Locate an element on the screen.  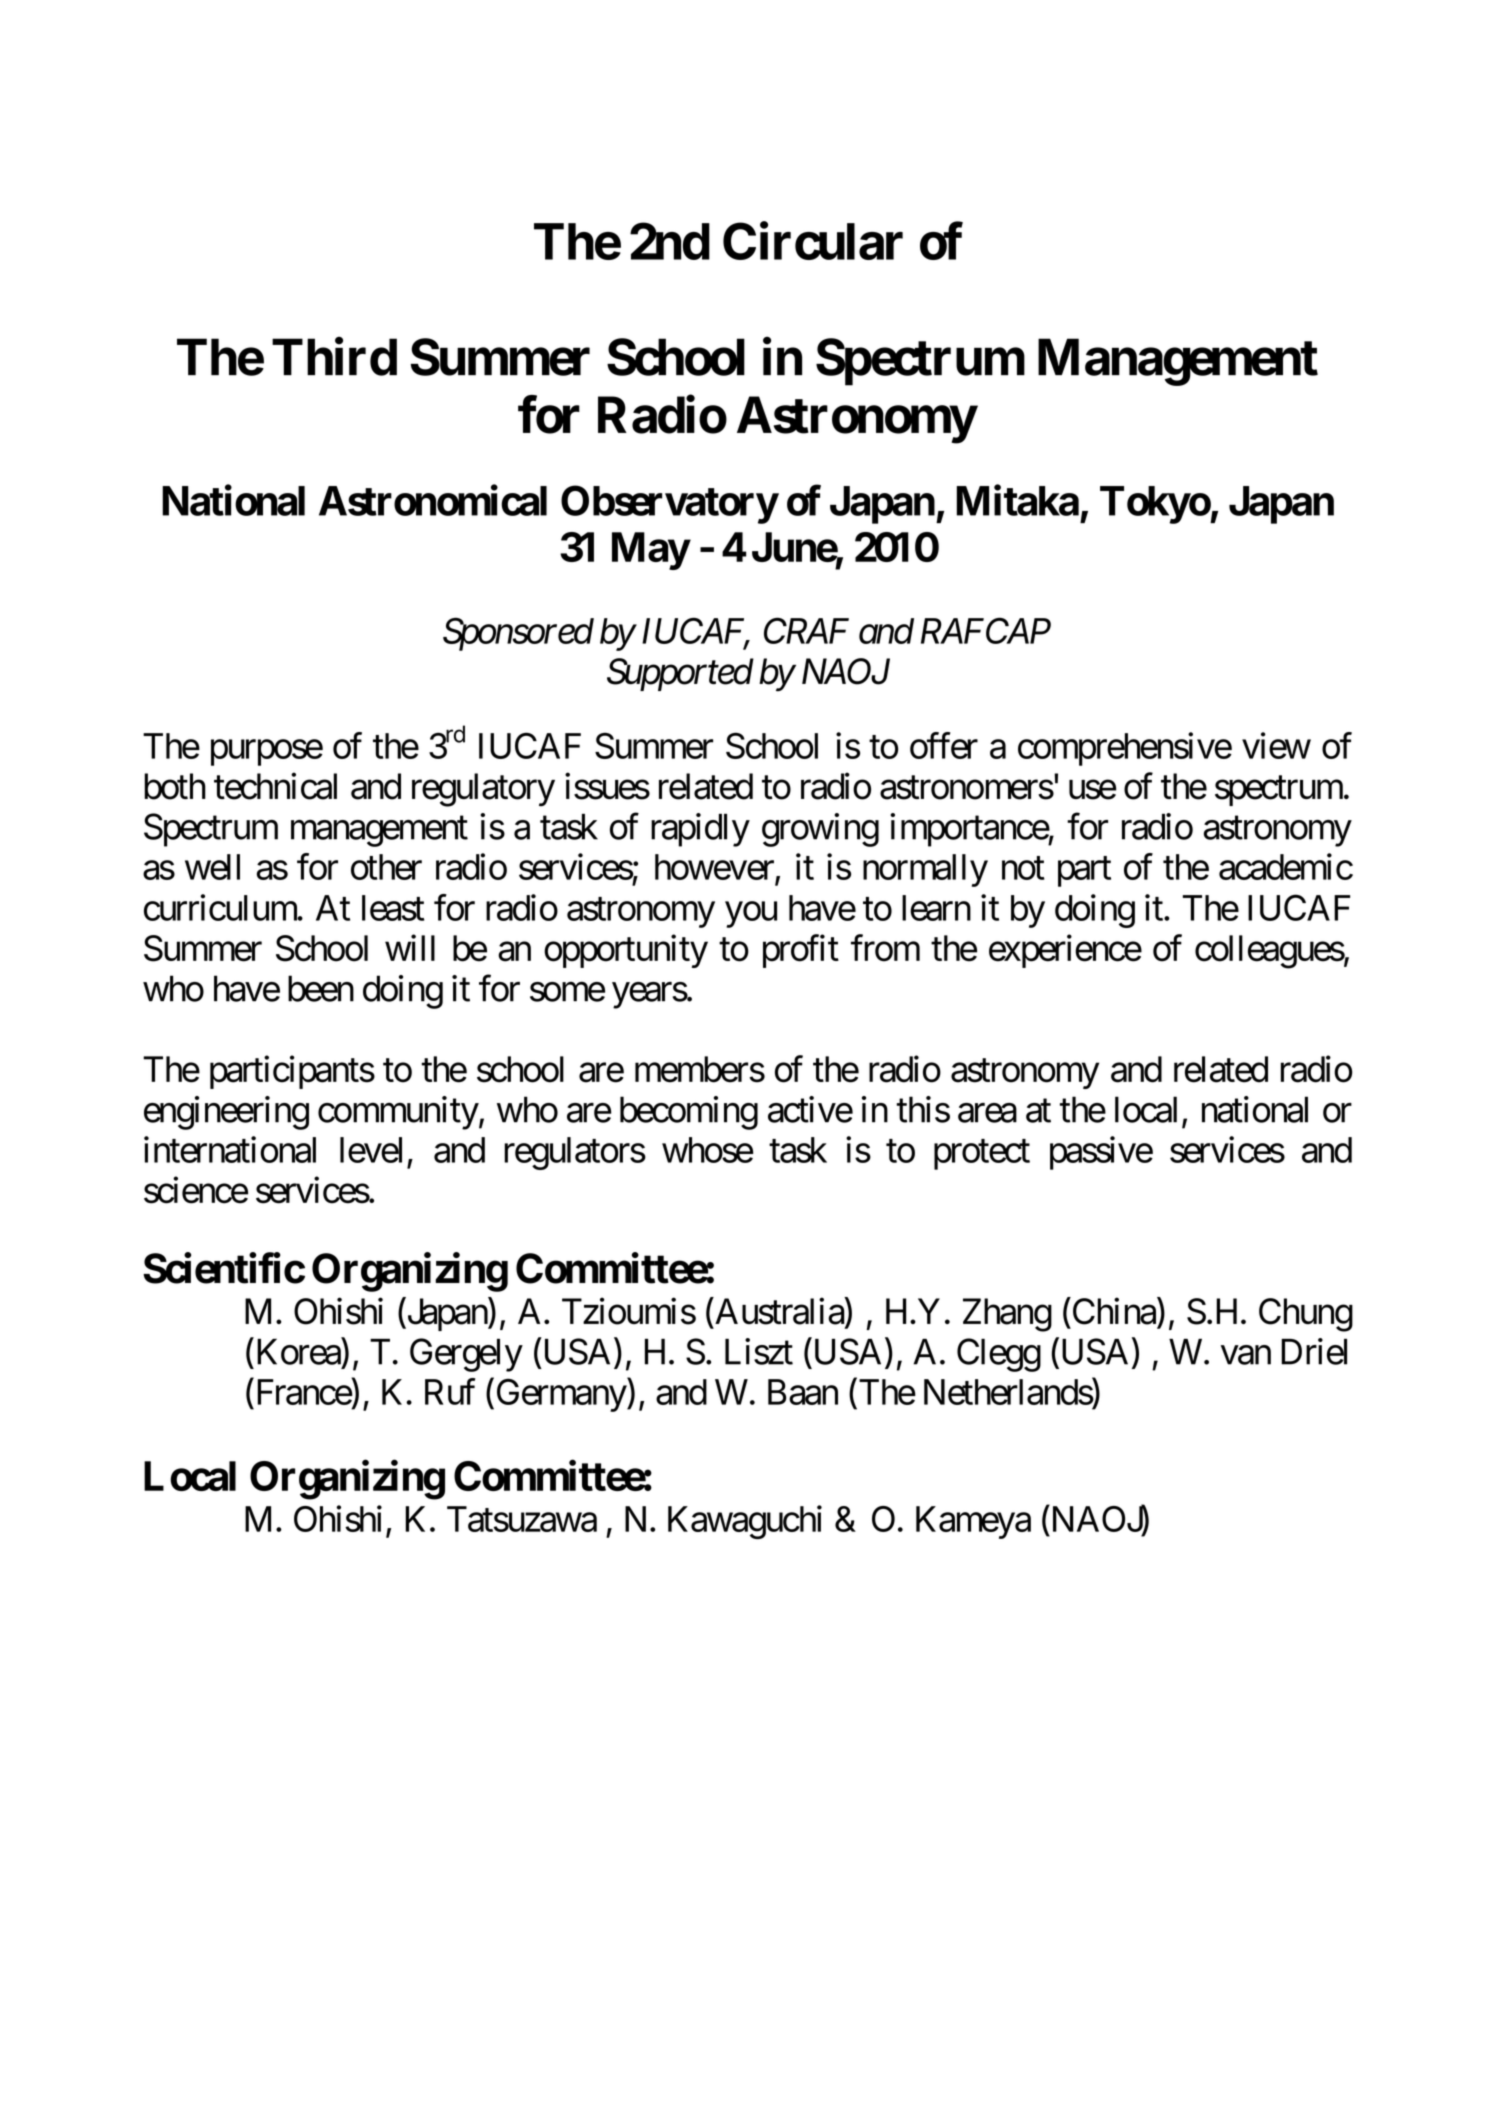
technical is located at coordinates (275, 786).
